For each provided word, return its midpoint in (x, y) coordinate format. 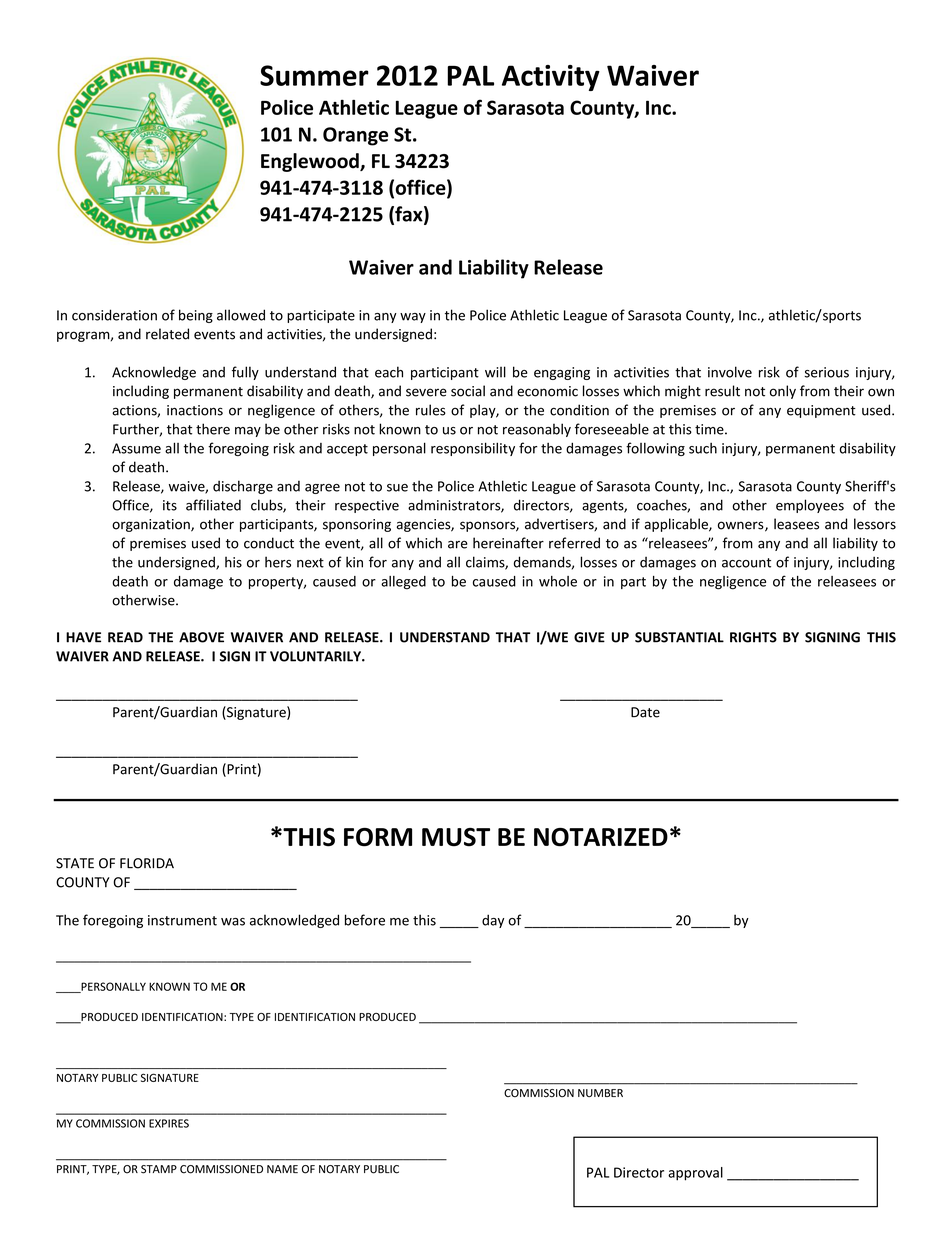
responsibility (473, 449)
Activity (551, 78)
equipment (821, 411)
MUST (456, 837)
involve (730, 372)
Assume (136, 448)
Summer (314, 75)
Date (645, 712)
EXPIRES (169, 1123)
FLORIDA (147, 863)
